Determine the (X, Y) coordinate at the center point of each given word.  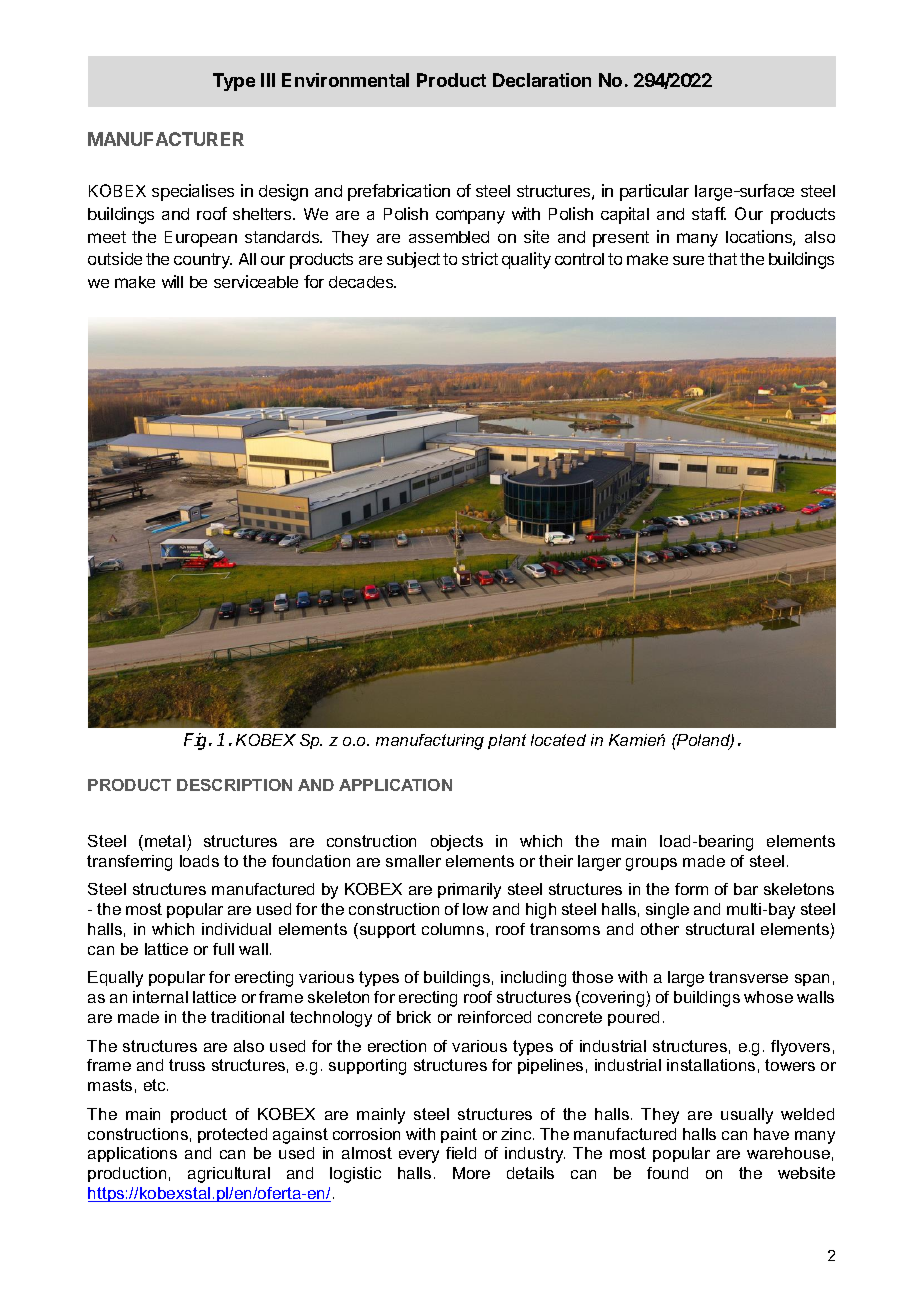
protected (232, 1135)
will (172, 281)
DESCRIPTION (234, 785)
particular (654, 192)
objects (457, 843)
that (722, 259)
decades (362, 282)
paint (459, 1135)
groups (651, 864)
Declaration (542, 80)
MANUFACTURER (166, 139)
